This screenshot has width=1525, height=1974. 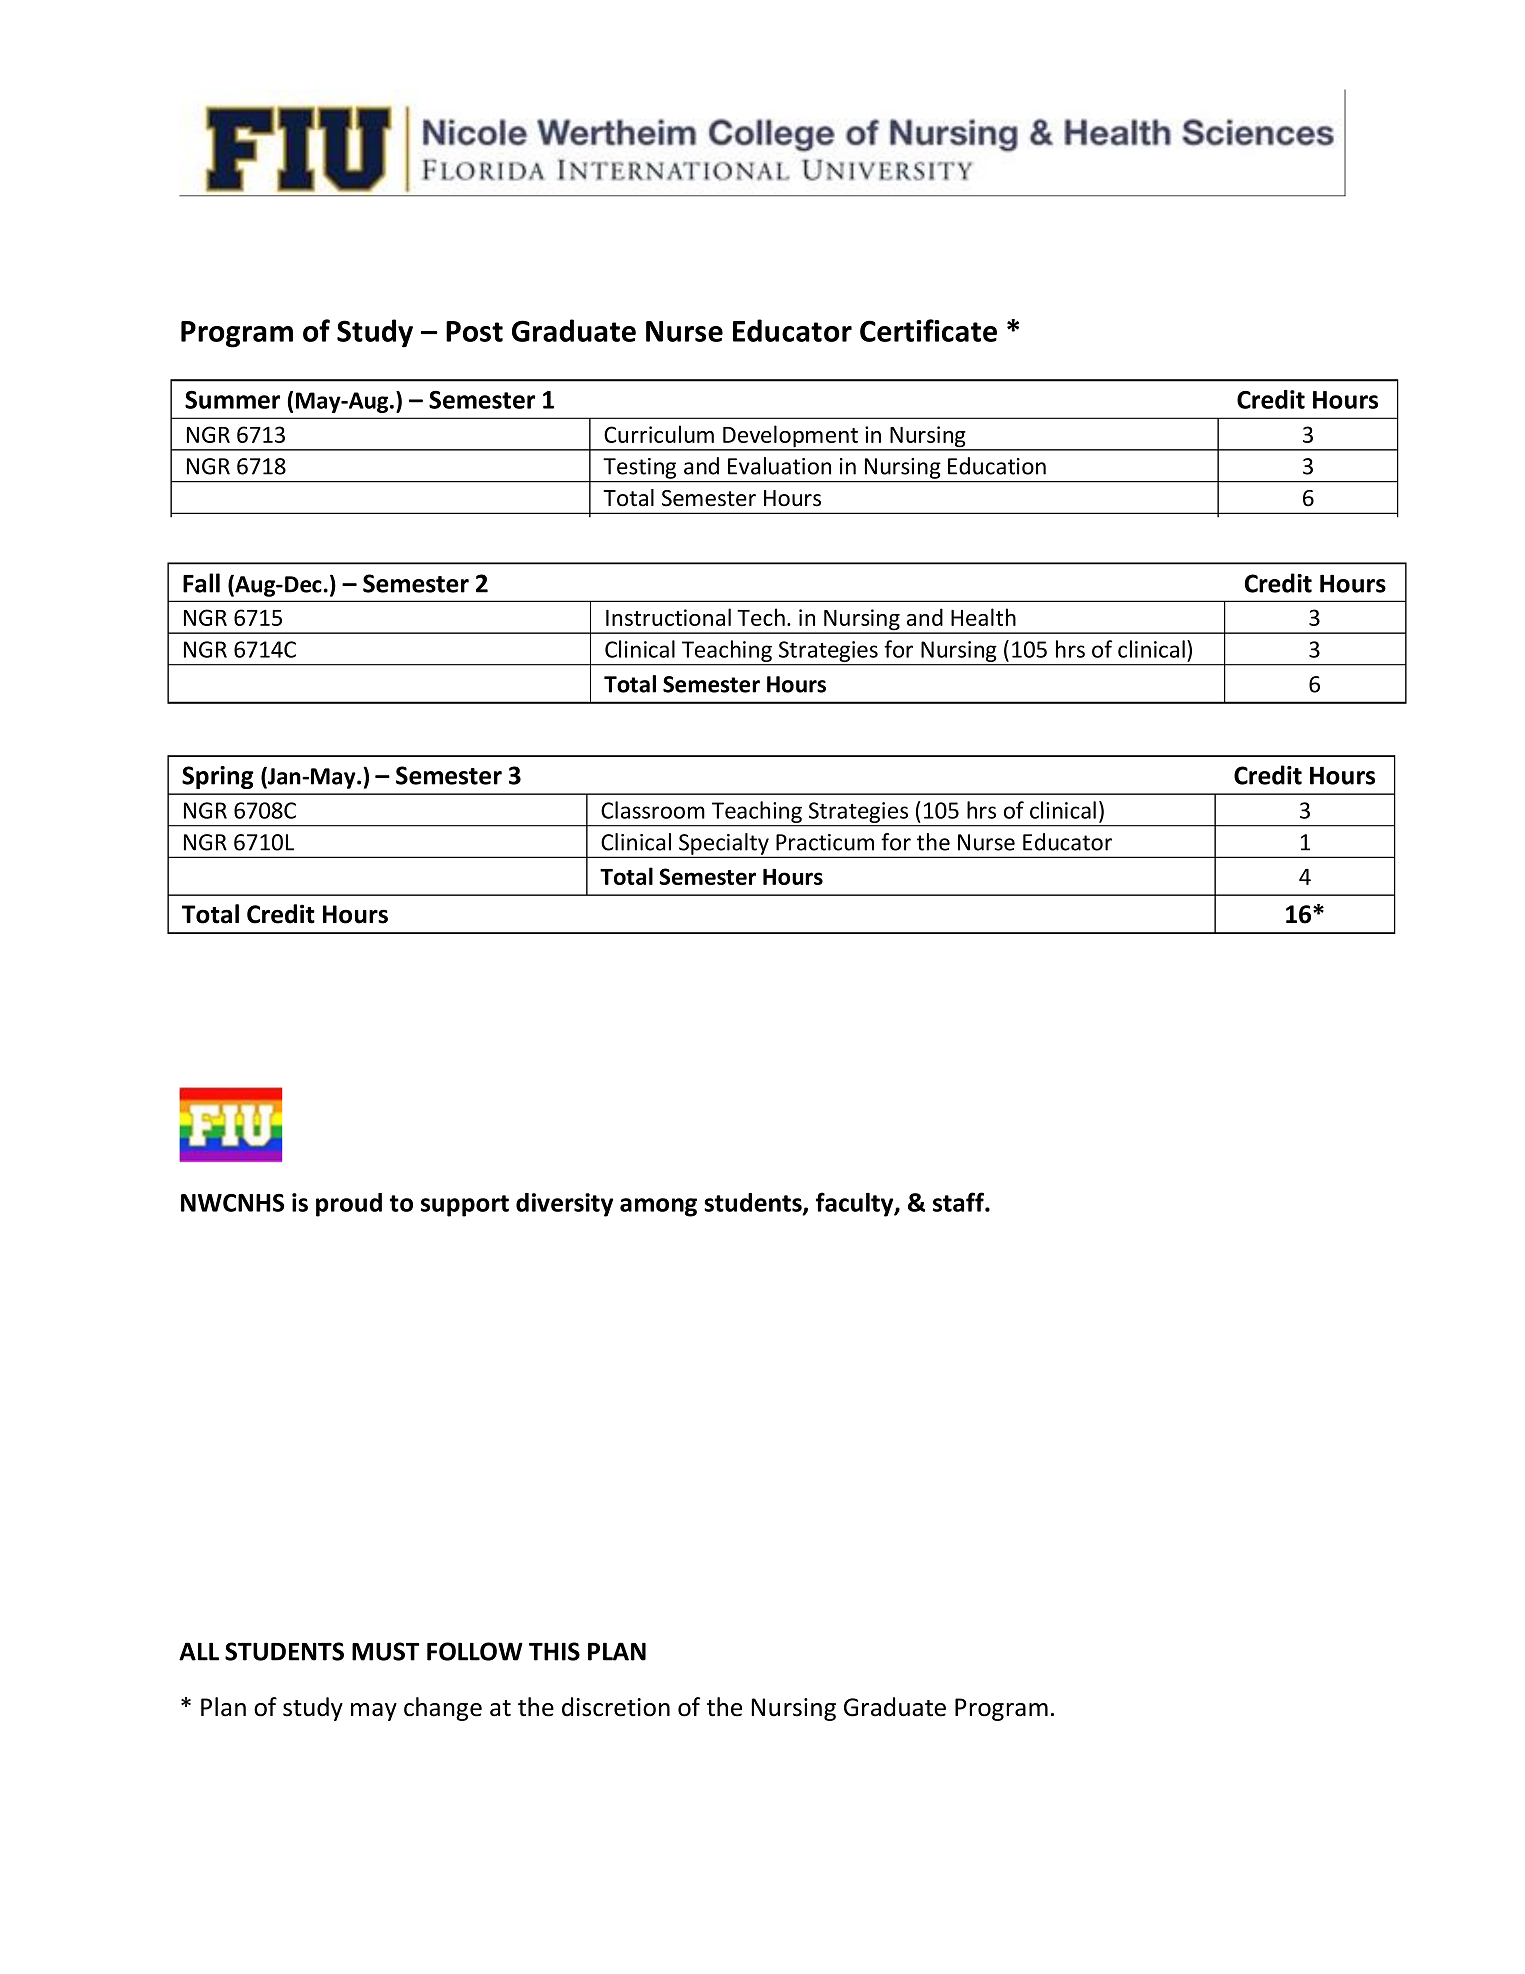 I want to click on discretion, so click(x=616, y=1707).
